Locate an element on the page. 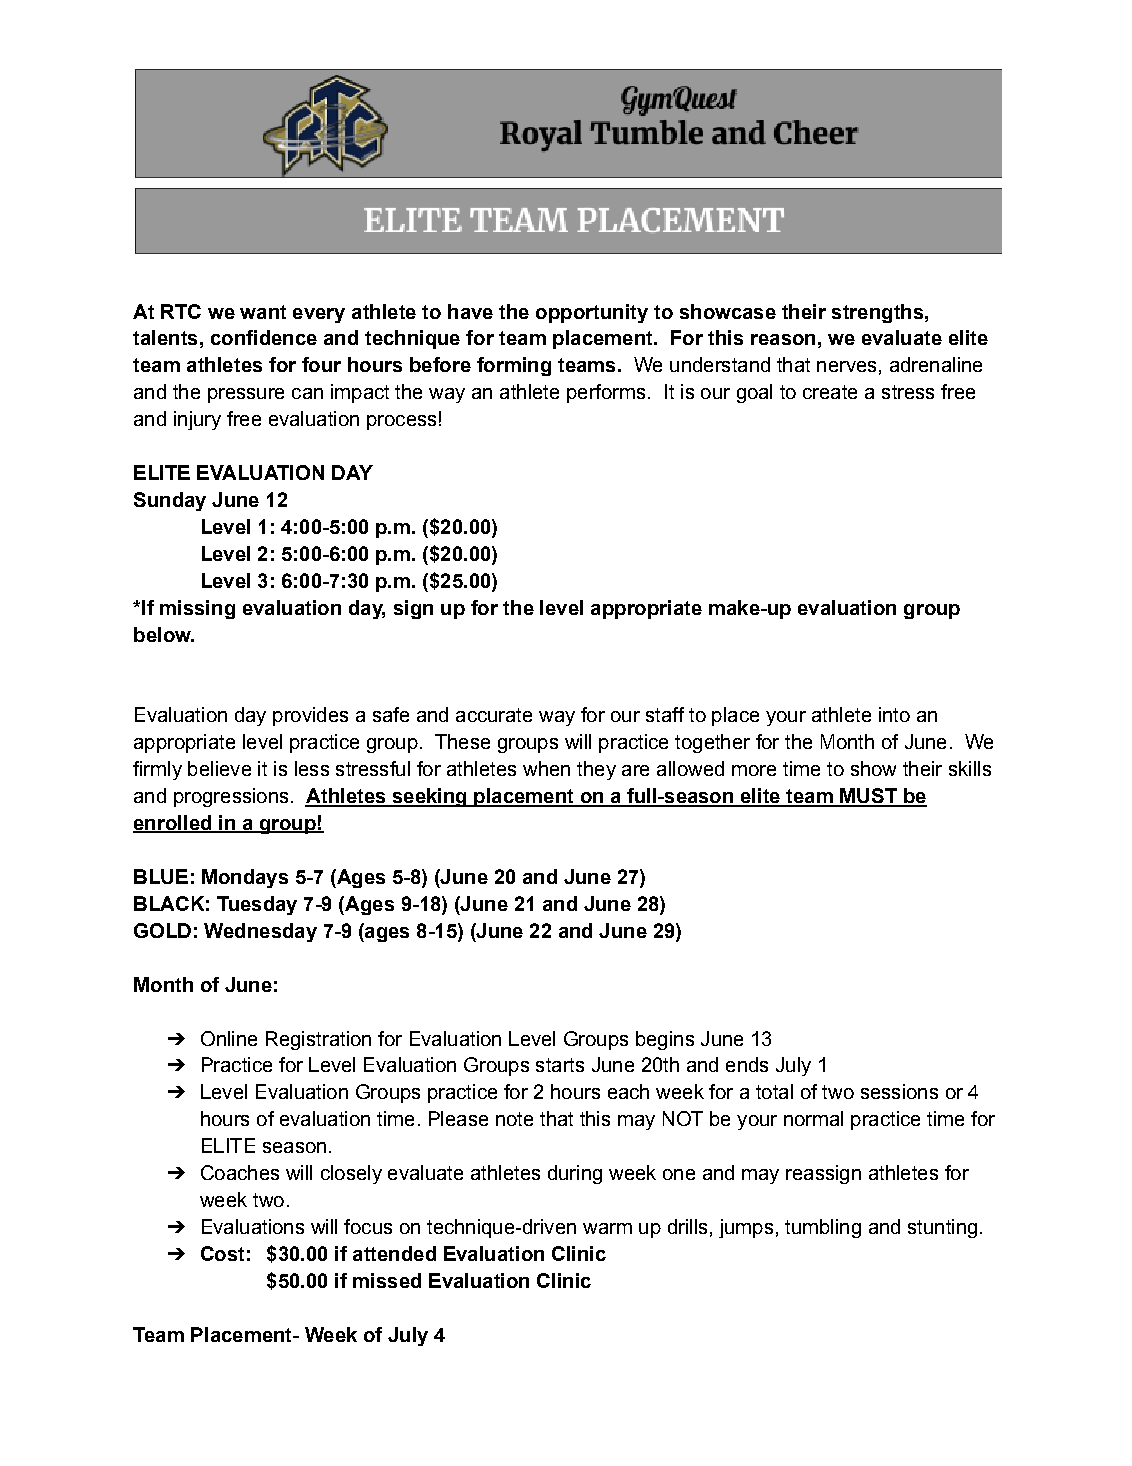 This page has height=1466, width=1132. Wednesday is located at coordinates (260, 932).
